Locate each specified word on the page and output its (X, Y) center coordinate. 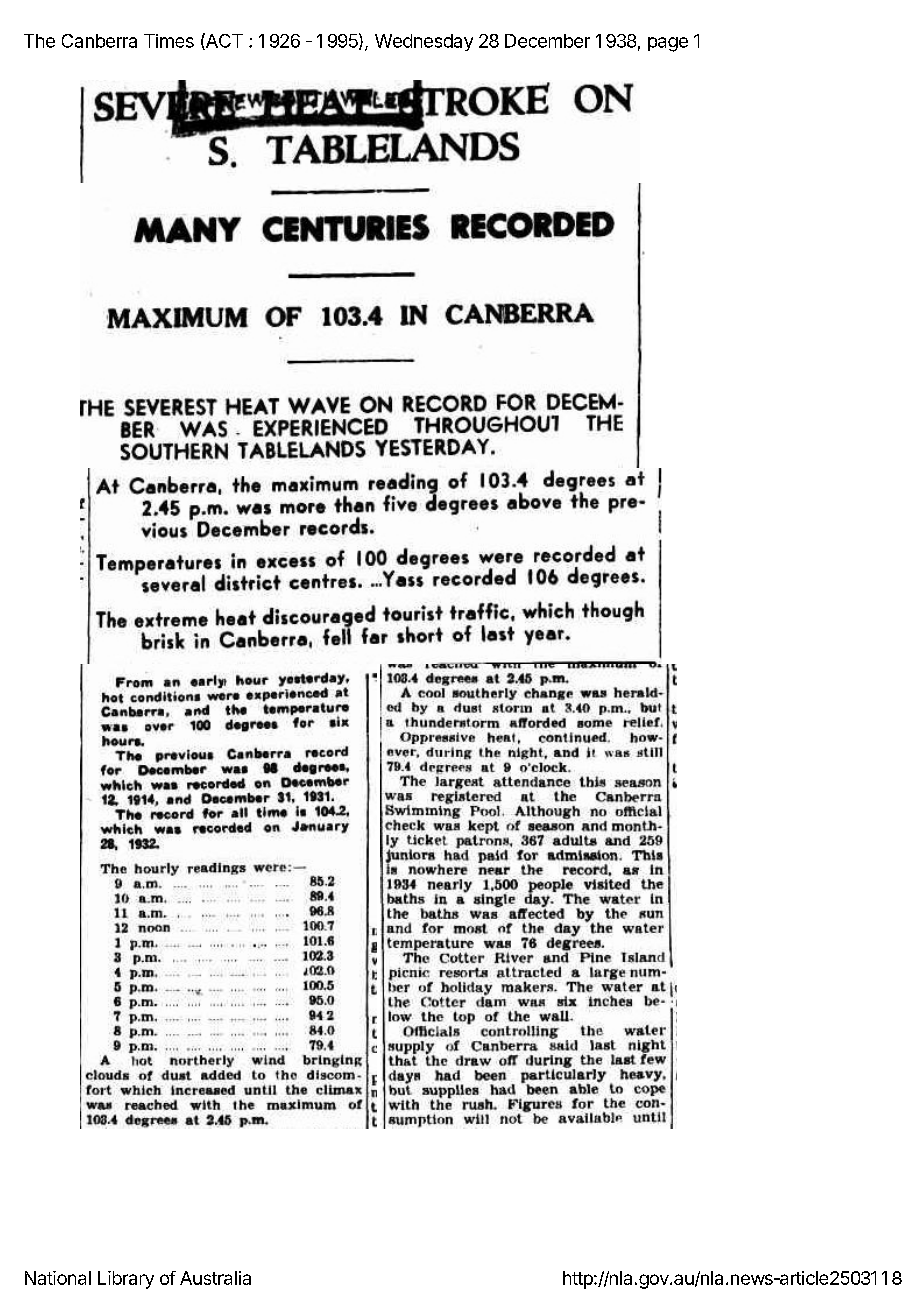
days (404, 1077)
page (668, 44)
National (58, 1278)
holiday (467, 988)
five (400, 502)
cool (430, 693)
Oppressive (437, 738)
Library (126, 1280)
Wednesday (424, 42)
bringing (332, 1061)
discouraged (319, 615)
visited (607, 884)
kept (483, 827)
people (550, 886)
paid (493, 856)
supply (411, 1048)
